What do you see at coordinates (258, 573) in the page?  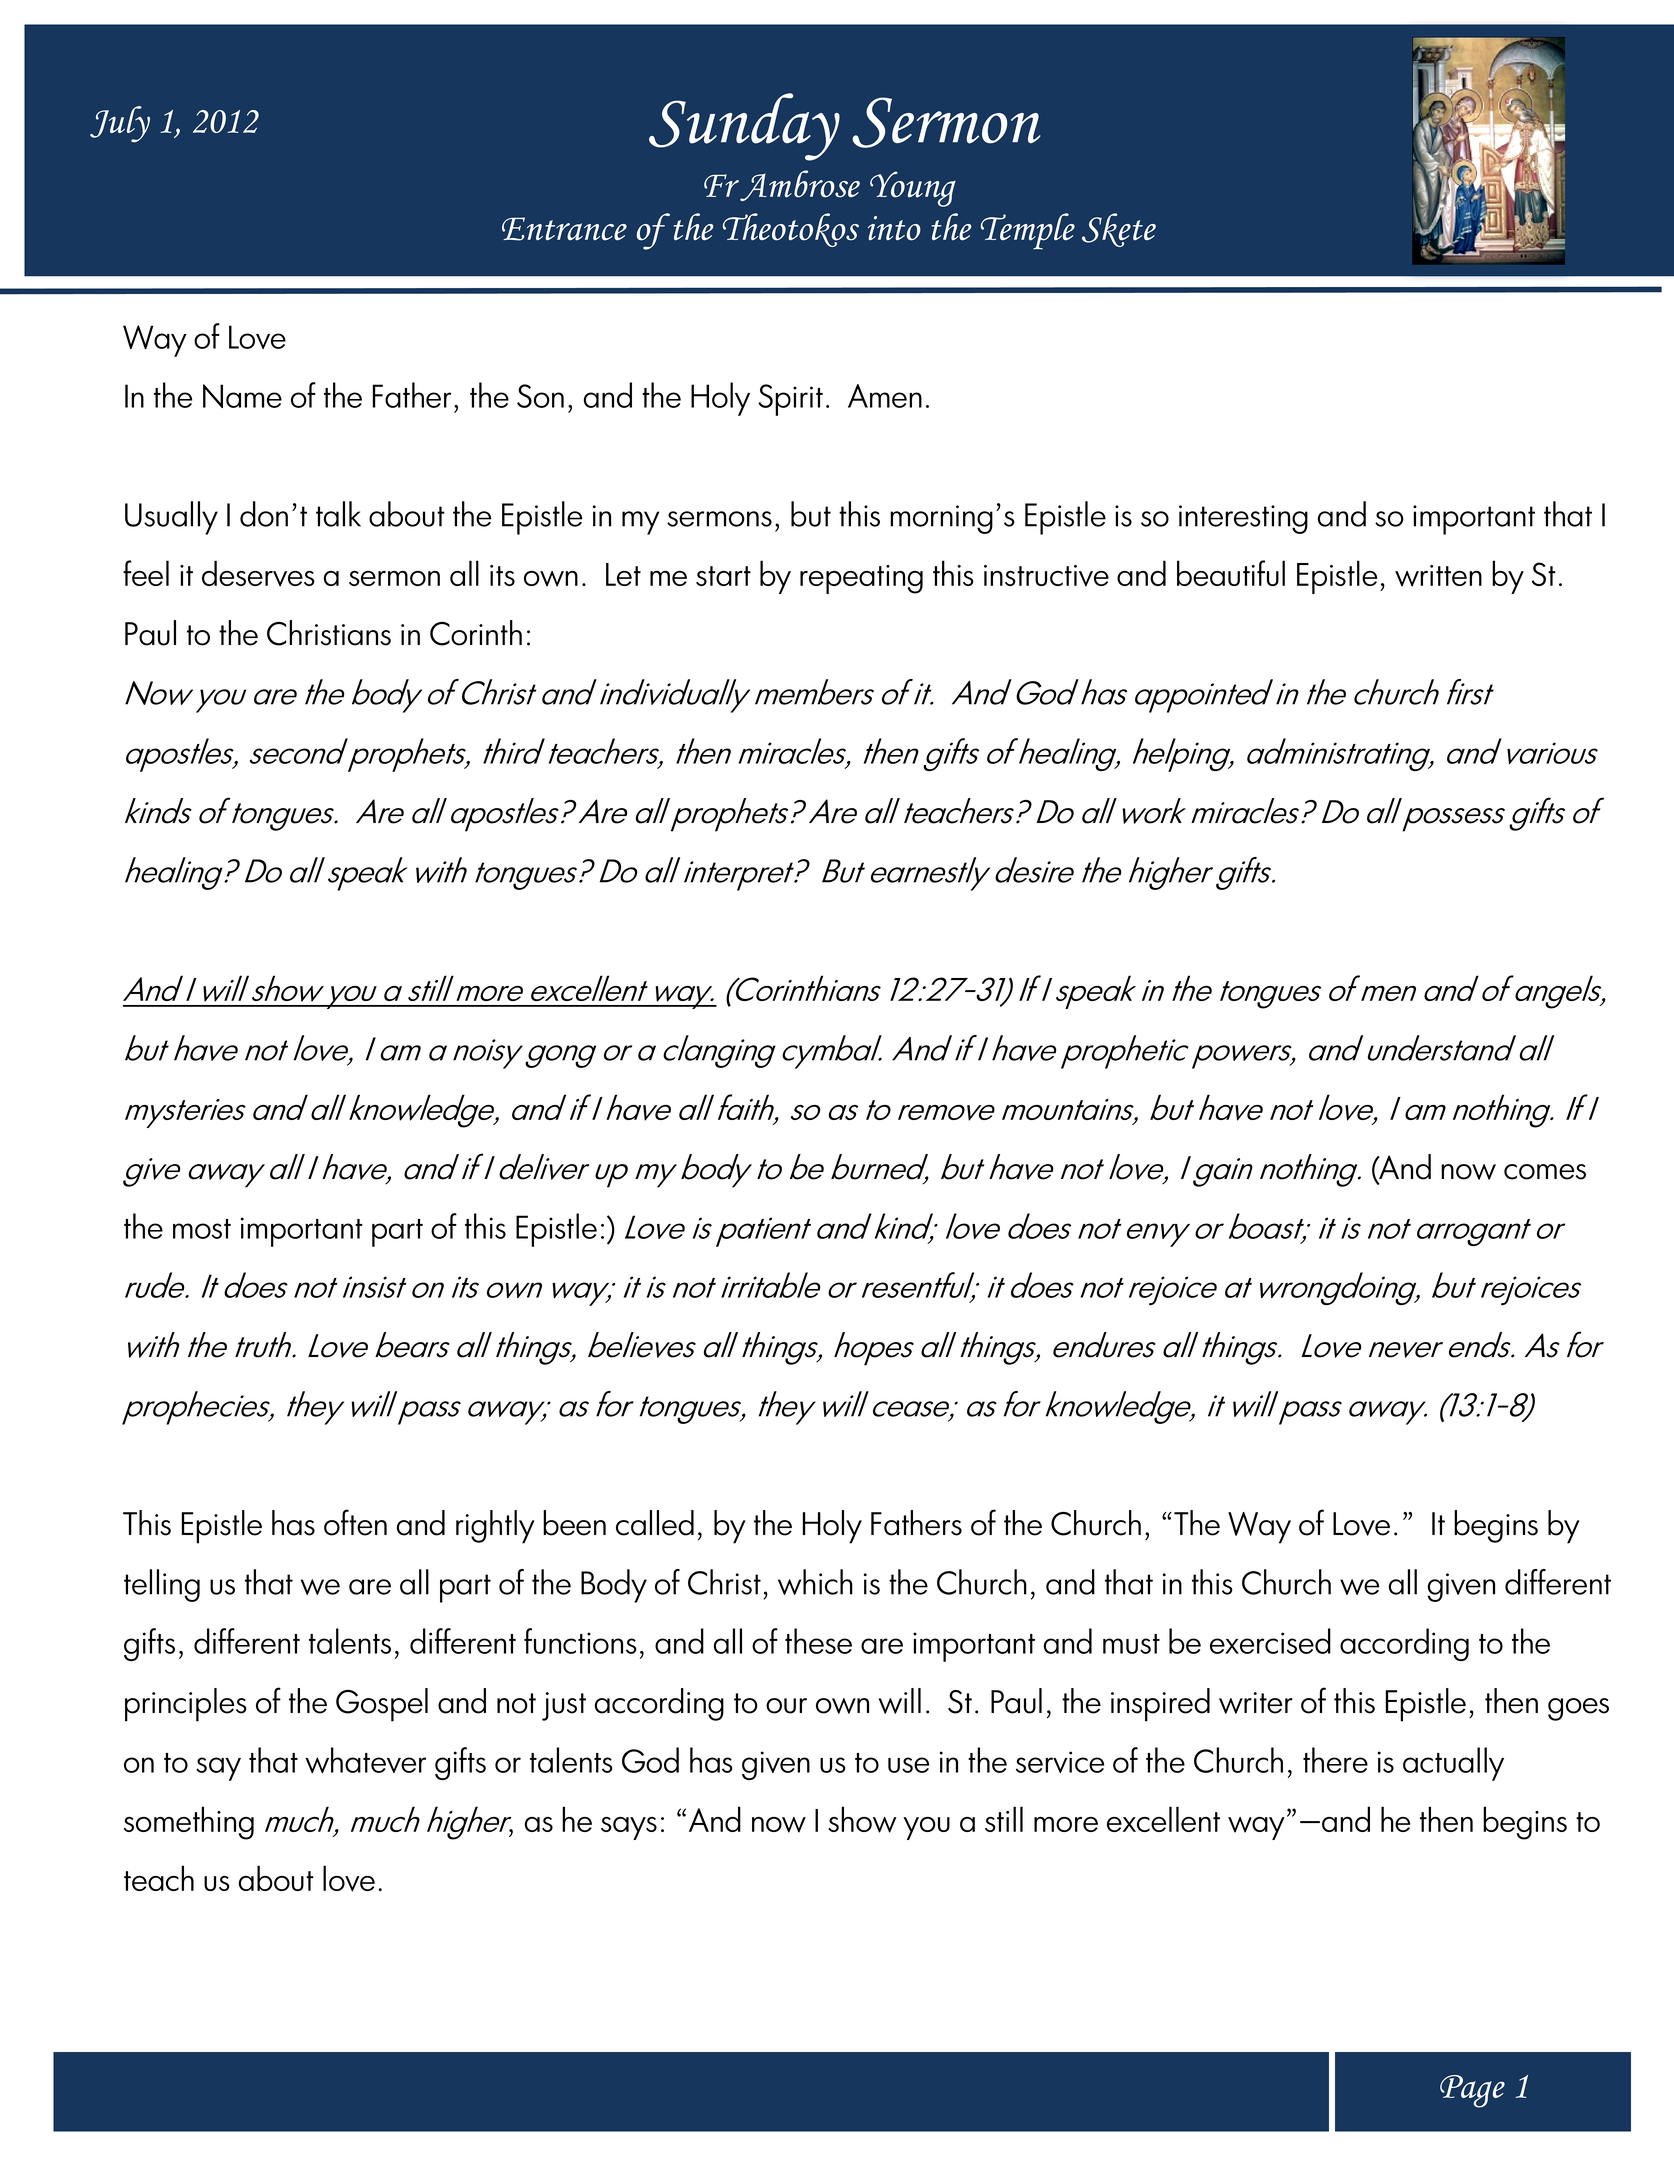 I see `deserves` at bounding box center [258, 573].
